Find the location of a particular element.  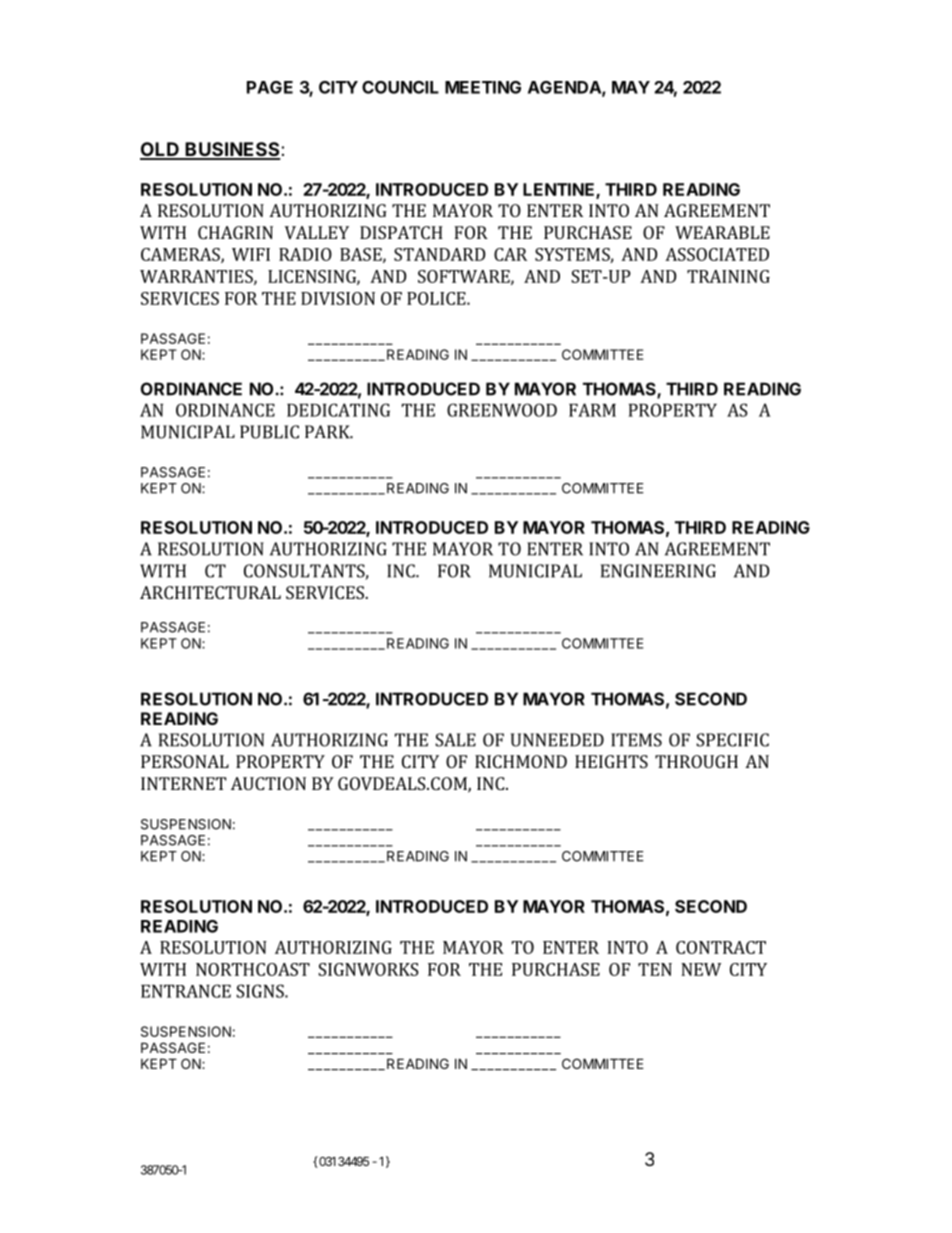

PERSONAL is located at coordinates (185, 761).
